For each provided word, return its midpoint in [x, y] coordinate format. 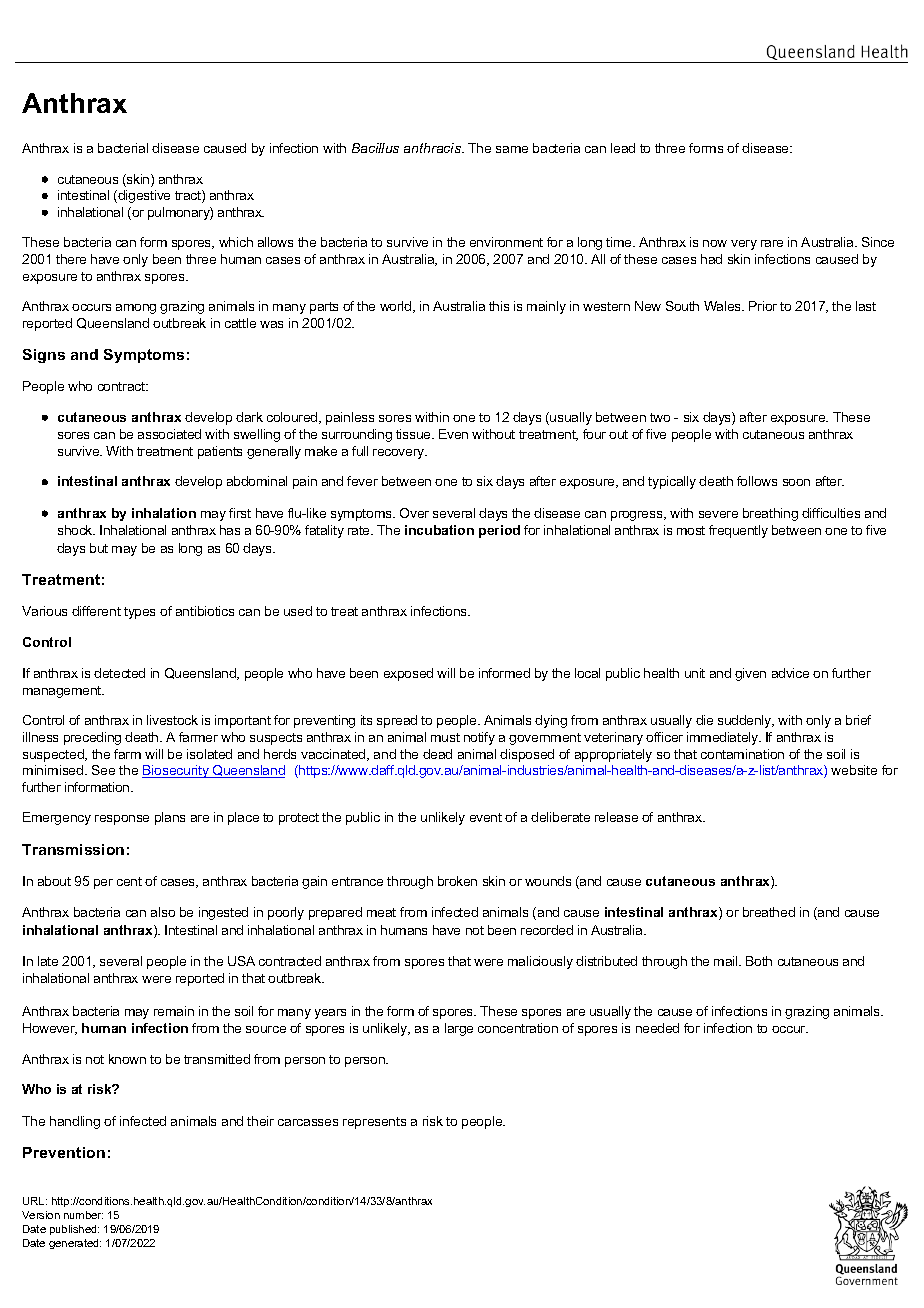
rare [772, 243]
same [512, 149]
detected [119, 673]
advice [790, 673]
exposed [408, 674]
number [83, 1215]
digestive [143, 196]
